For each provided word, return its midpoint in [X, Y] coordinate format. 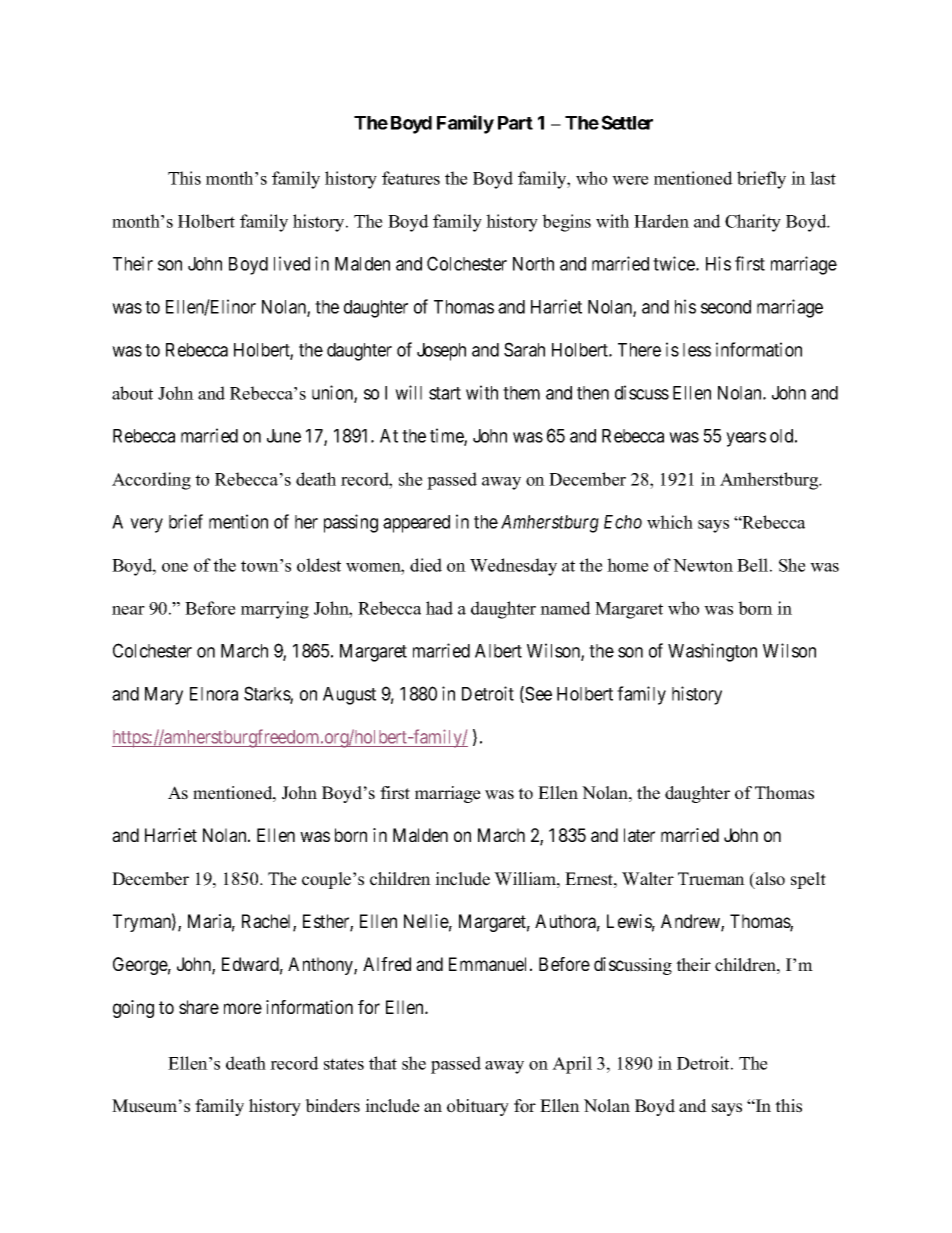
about [132, 393]
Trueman [711, 879]
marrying [275, 610]
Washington [712, 652]
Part [515, 123]
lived [292, 263]
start [445, 393]
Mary [164, 696]
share [199, 1007]
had [439, 608]
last [823, 178]
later [639, 835]
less [697, 350]
